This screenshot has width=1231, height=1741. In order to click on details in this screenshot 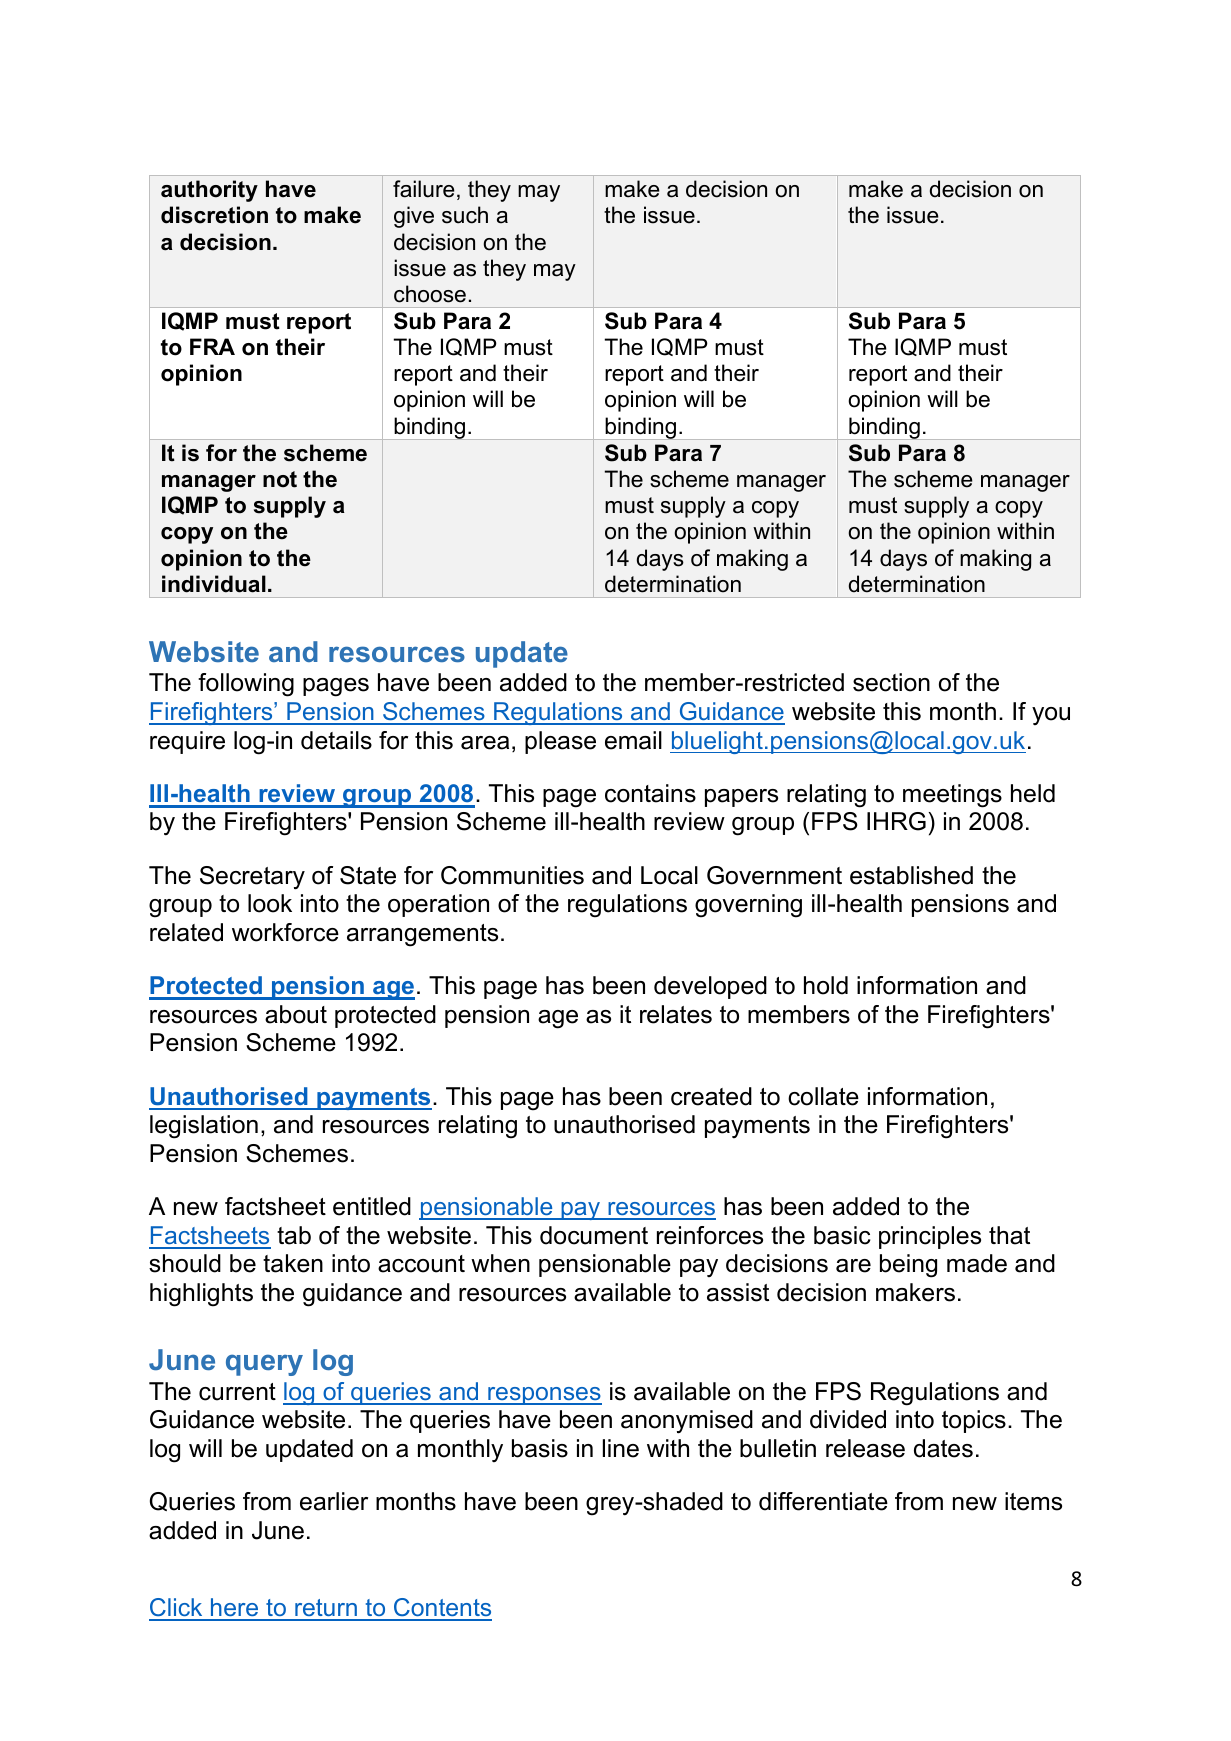, I will do `click(336, 740)`.
